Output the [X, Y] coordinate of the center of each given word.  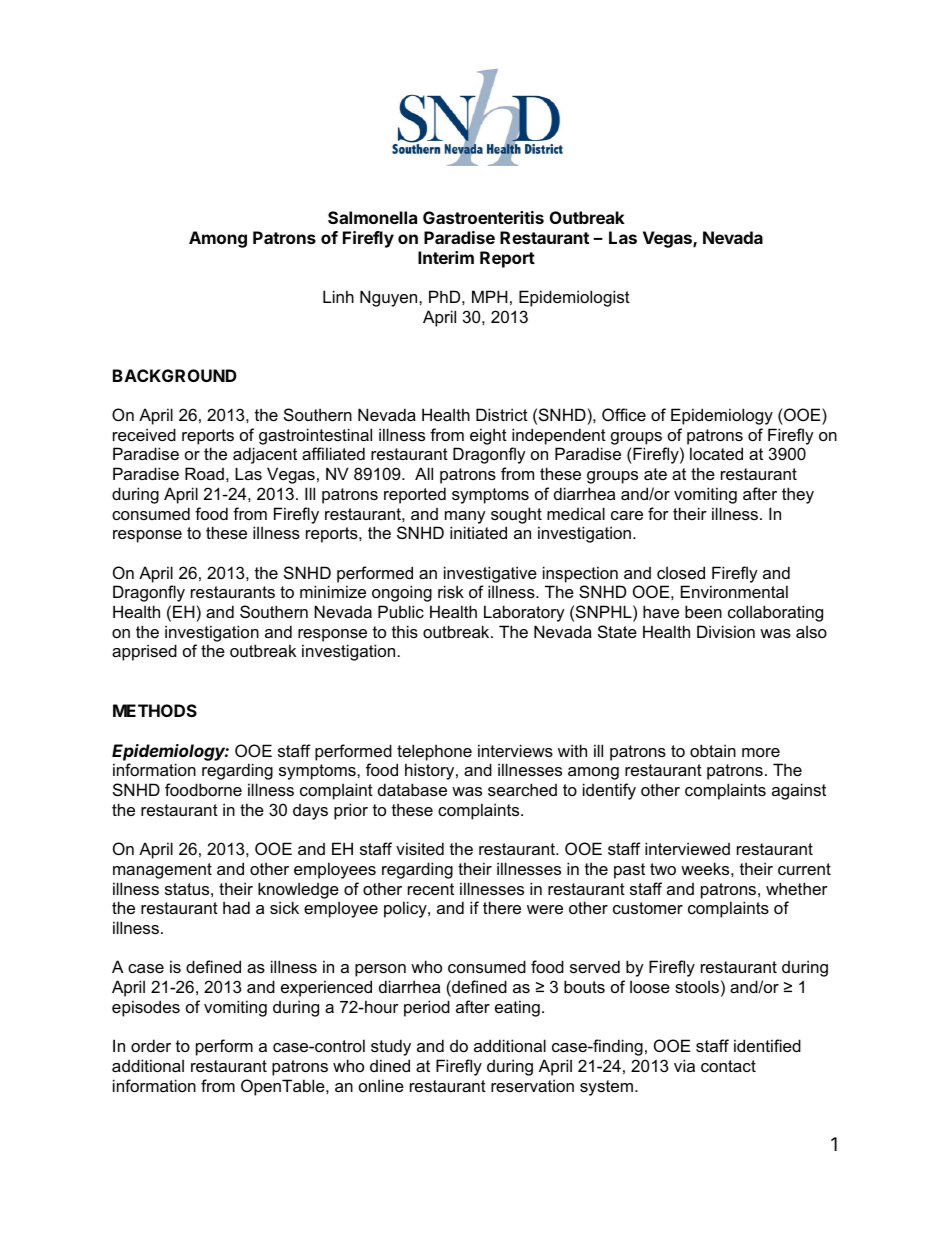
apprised [144, 652]
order [151, 1045]
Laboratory [524, 613]
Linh [338, 296]
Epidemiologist [574, 298]
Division [726, 631]
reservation [532, 1085]
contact [728, 1066]
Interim [446, 257]
